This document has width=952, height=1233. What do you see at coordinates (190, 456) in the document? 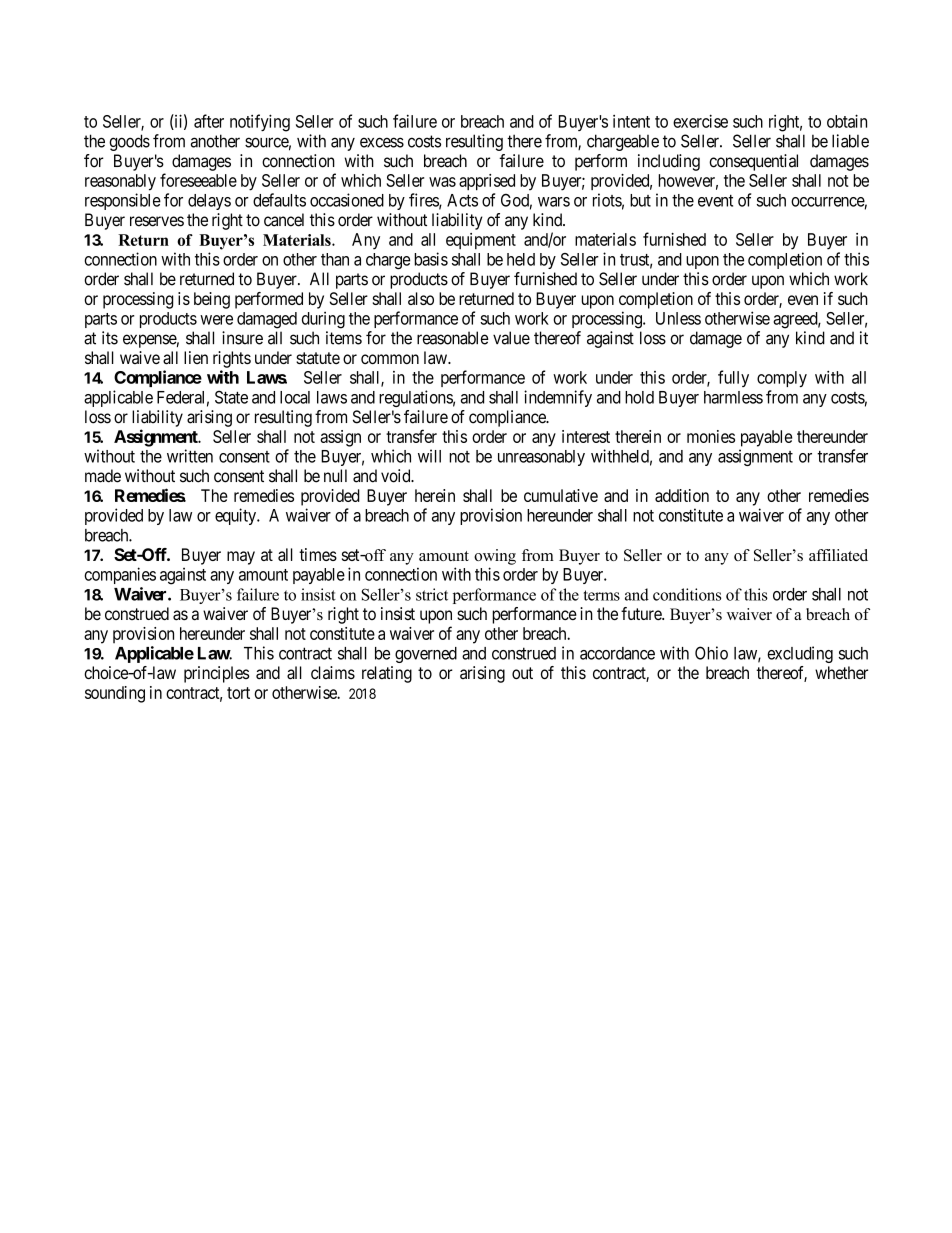
I see `written` at bounding box center [190, 456].
